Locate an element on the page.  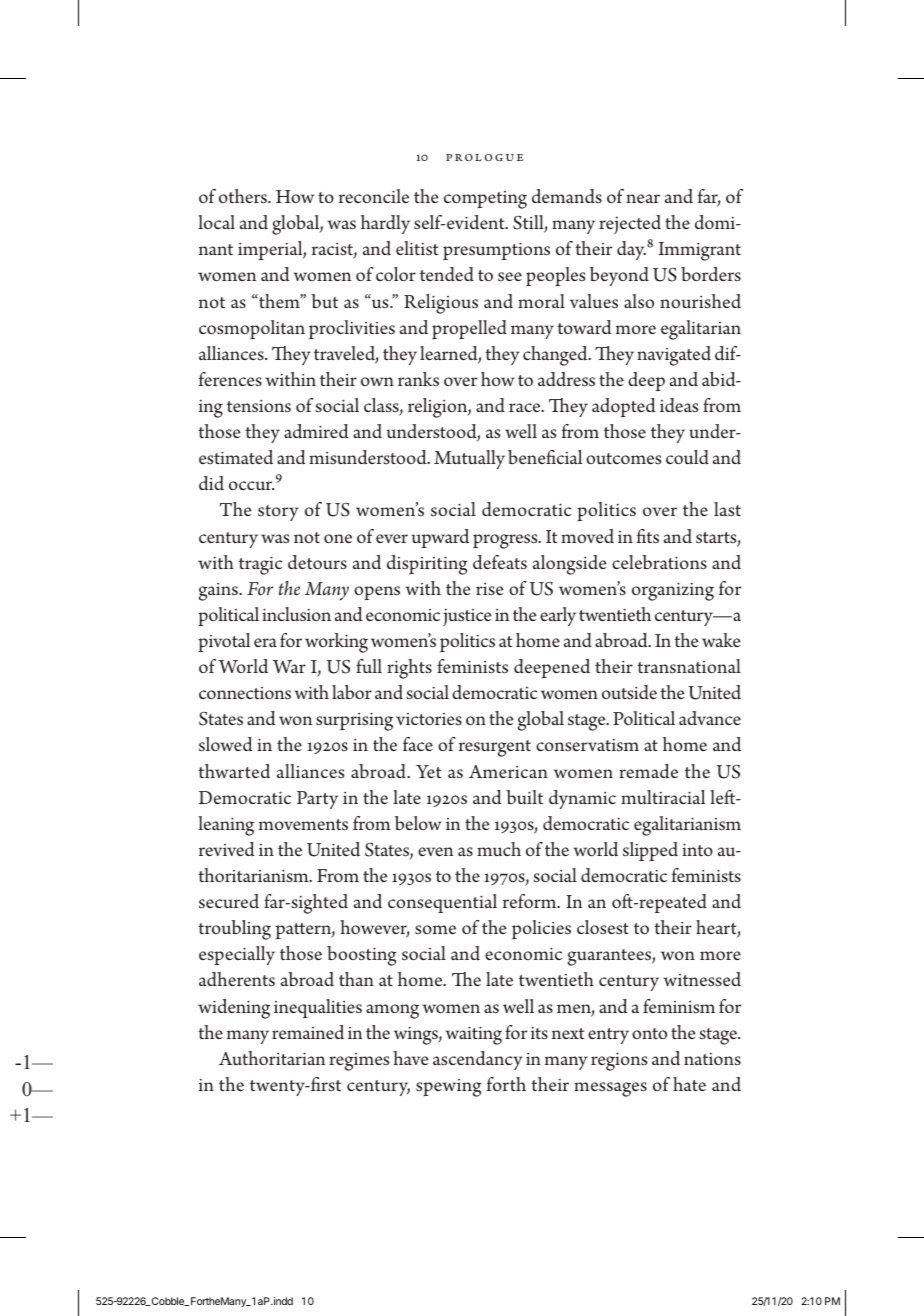
justice is located at coordinates (467, 617).
